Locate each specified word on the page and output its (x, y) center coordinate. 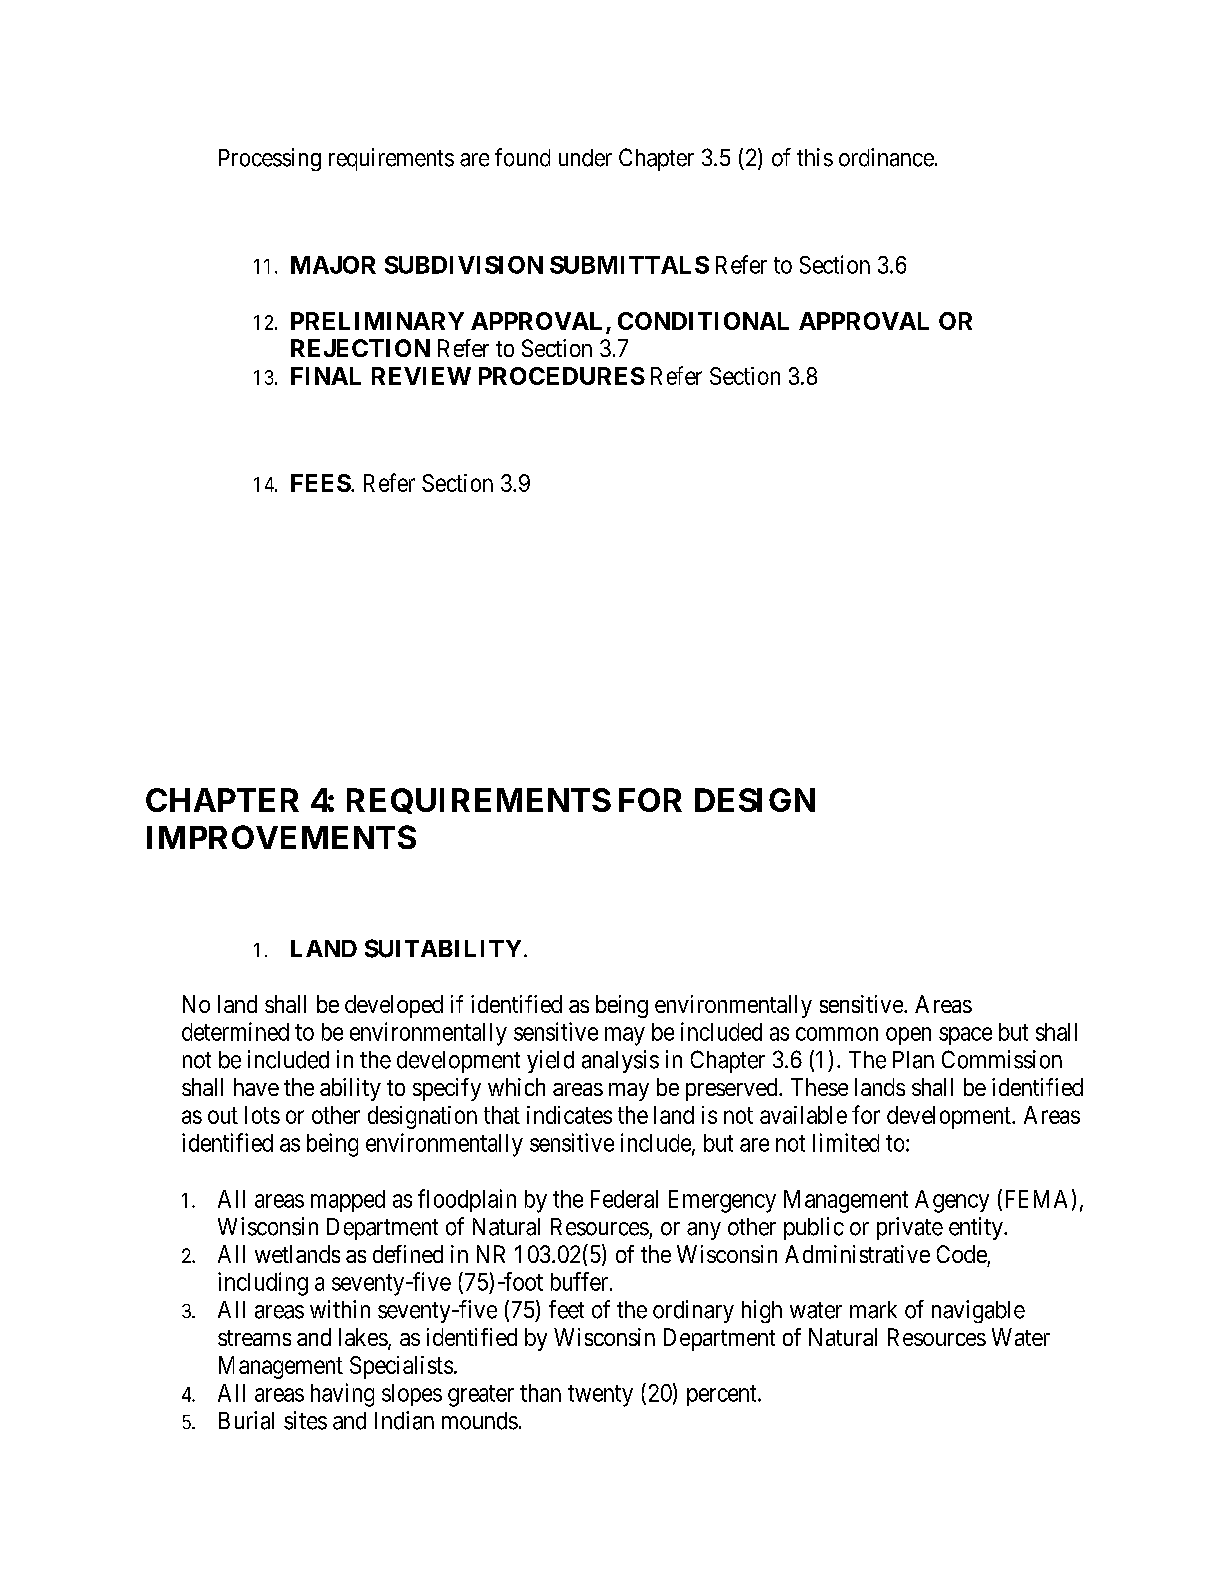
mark (873, 1310)
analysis (620, 1061)
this (815, 157)
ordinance (886, 157)
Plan (913, 1060)
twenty (600, 1396)
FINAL (326, 376)
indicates (569, 1115)
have (256, 1087)
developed (394, 1006)
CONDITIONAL (703, 321)
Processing (270, 159)
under (585, 158)
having (342, 1395)
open (908, 1036)
